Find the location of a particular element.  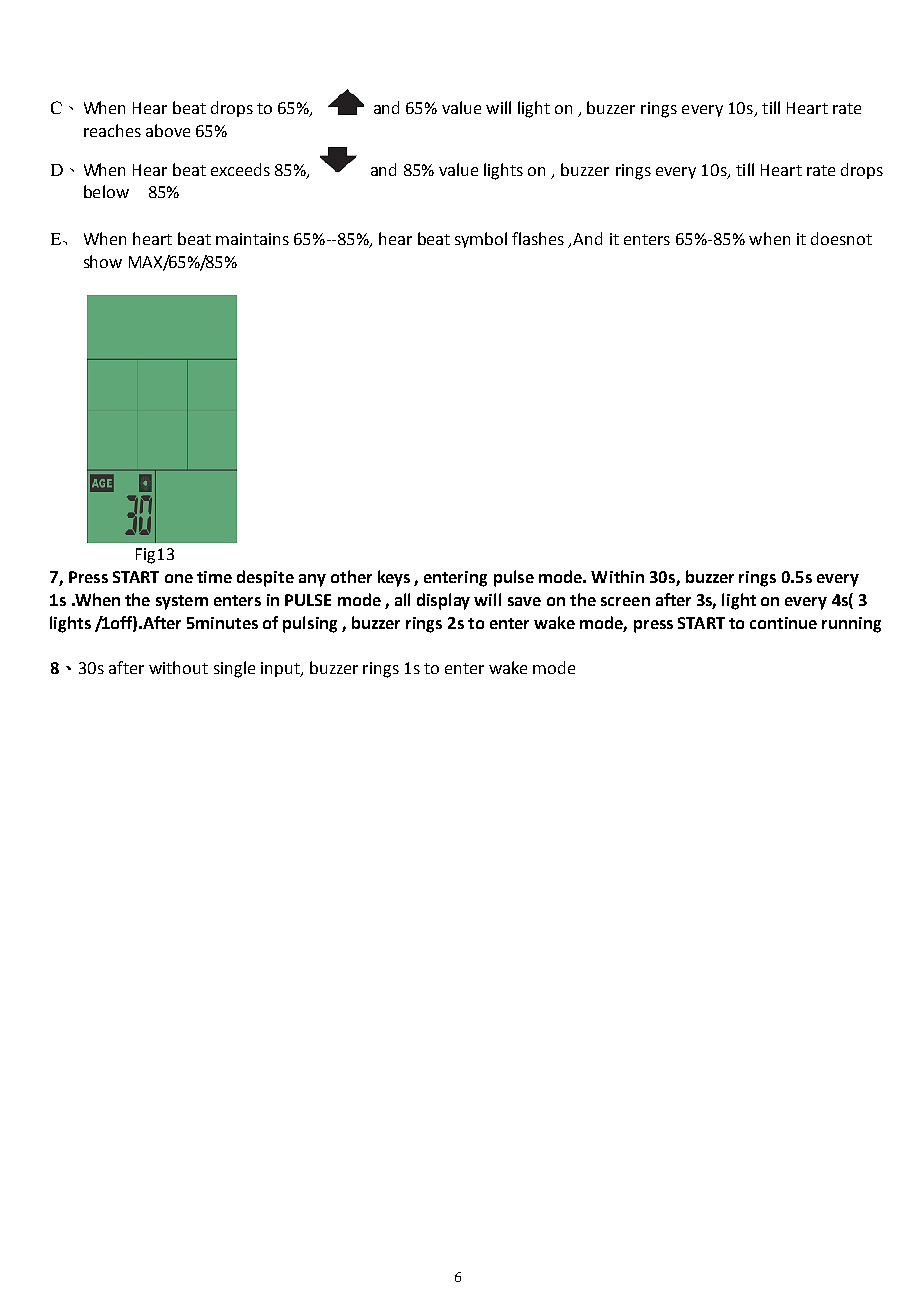

exceeds is located at coordinates (240, 169).
